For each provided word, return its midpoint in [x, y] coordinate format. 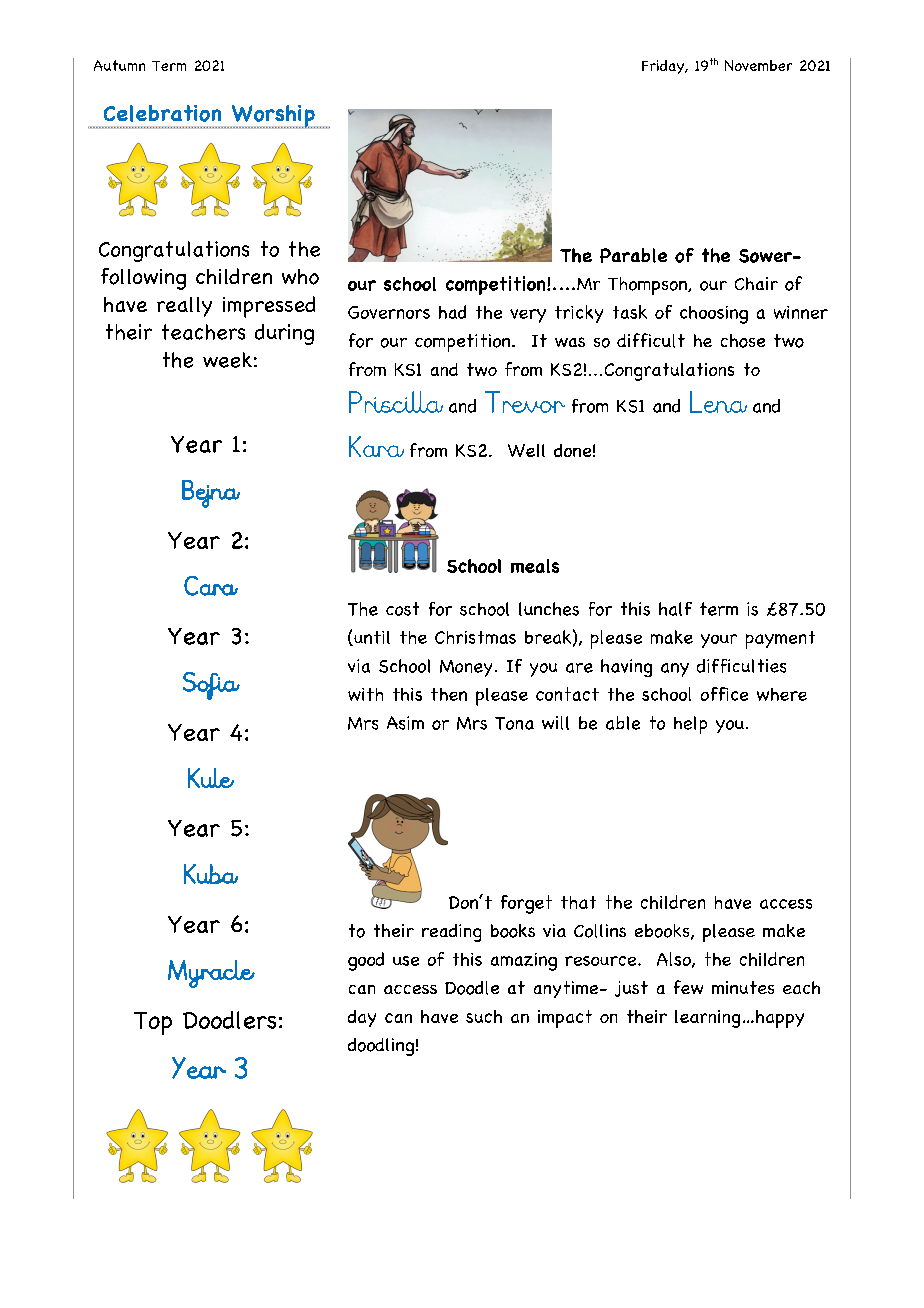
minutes [743, 987]
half [675, 609]
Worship [273, 117]
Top [153, 1023]
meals [535, 566]
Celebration [162, 113]
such [484, 1016]
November [758, 65]
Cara [211, 586]
